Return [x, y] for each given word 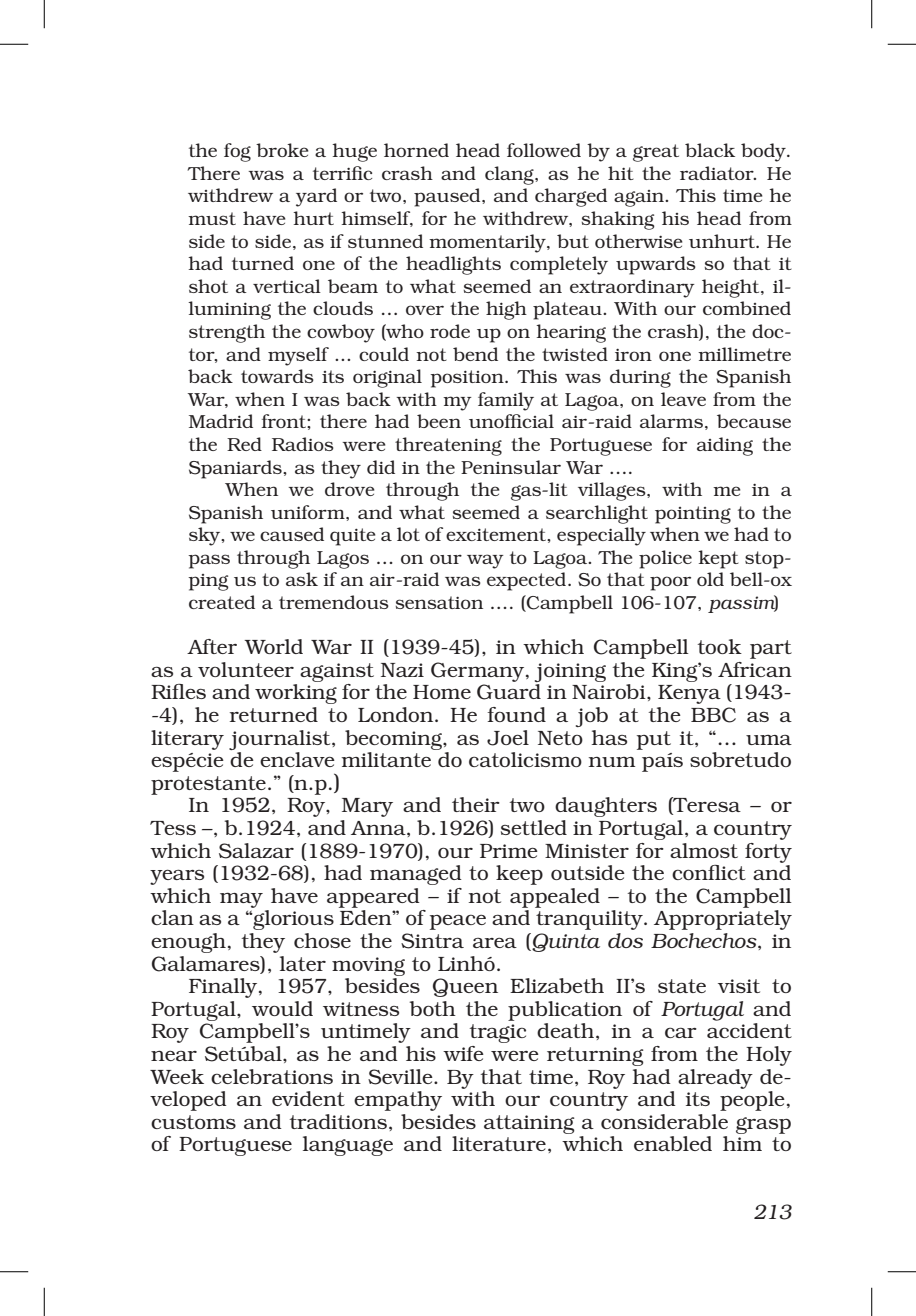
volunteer [246, 669]
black [710, 150]
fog [237, 152]
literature [499, 1143]
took [720, 646]
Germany [479, 672]
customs [193, 1122]
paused [448, 197]
